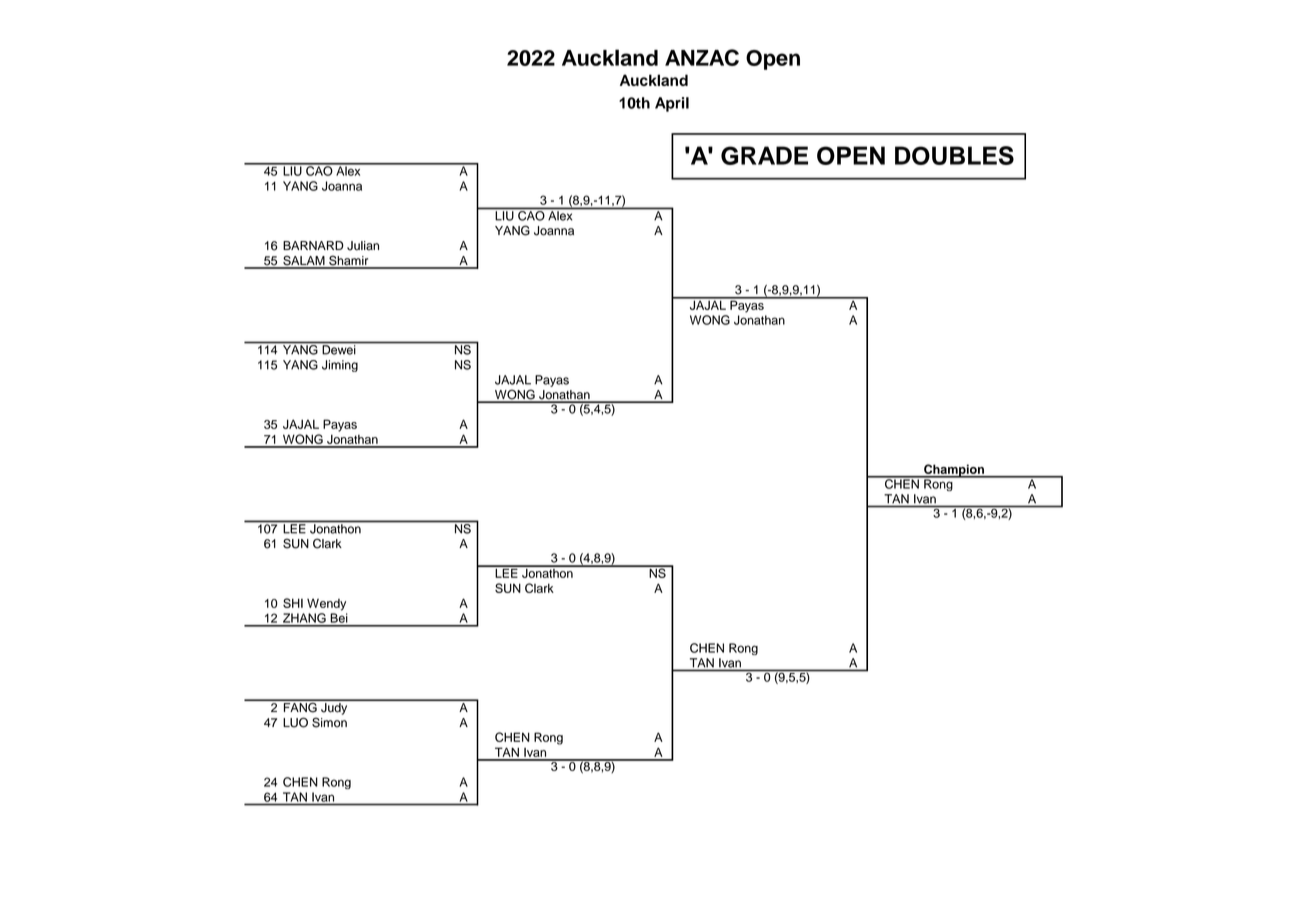 The width and height of the screenshot is (1308, 924). Describe the element at coordinates (954, 471) in the screenshot. I see `Champion` at that location.
